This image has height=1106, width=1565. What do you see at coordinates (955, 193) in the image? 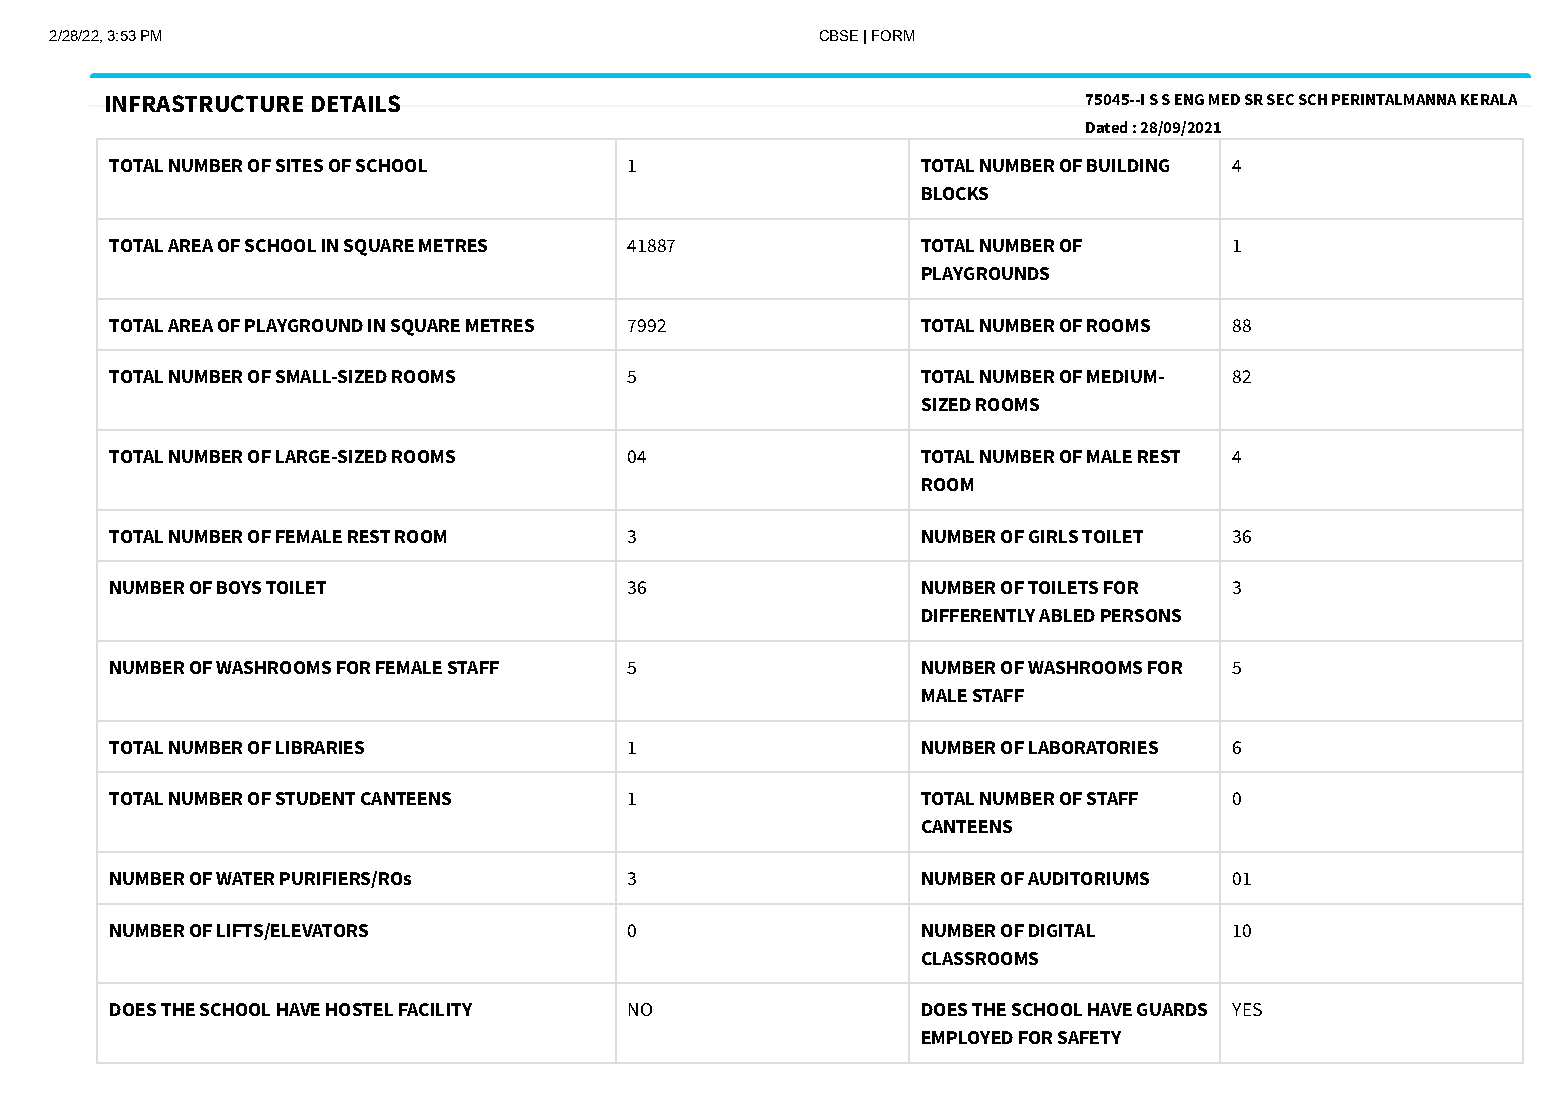
I see `BLOCKS` at bounding box center [955, 193].
